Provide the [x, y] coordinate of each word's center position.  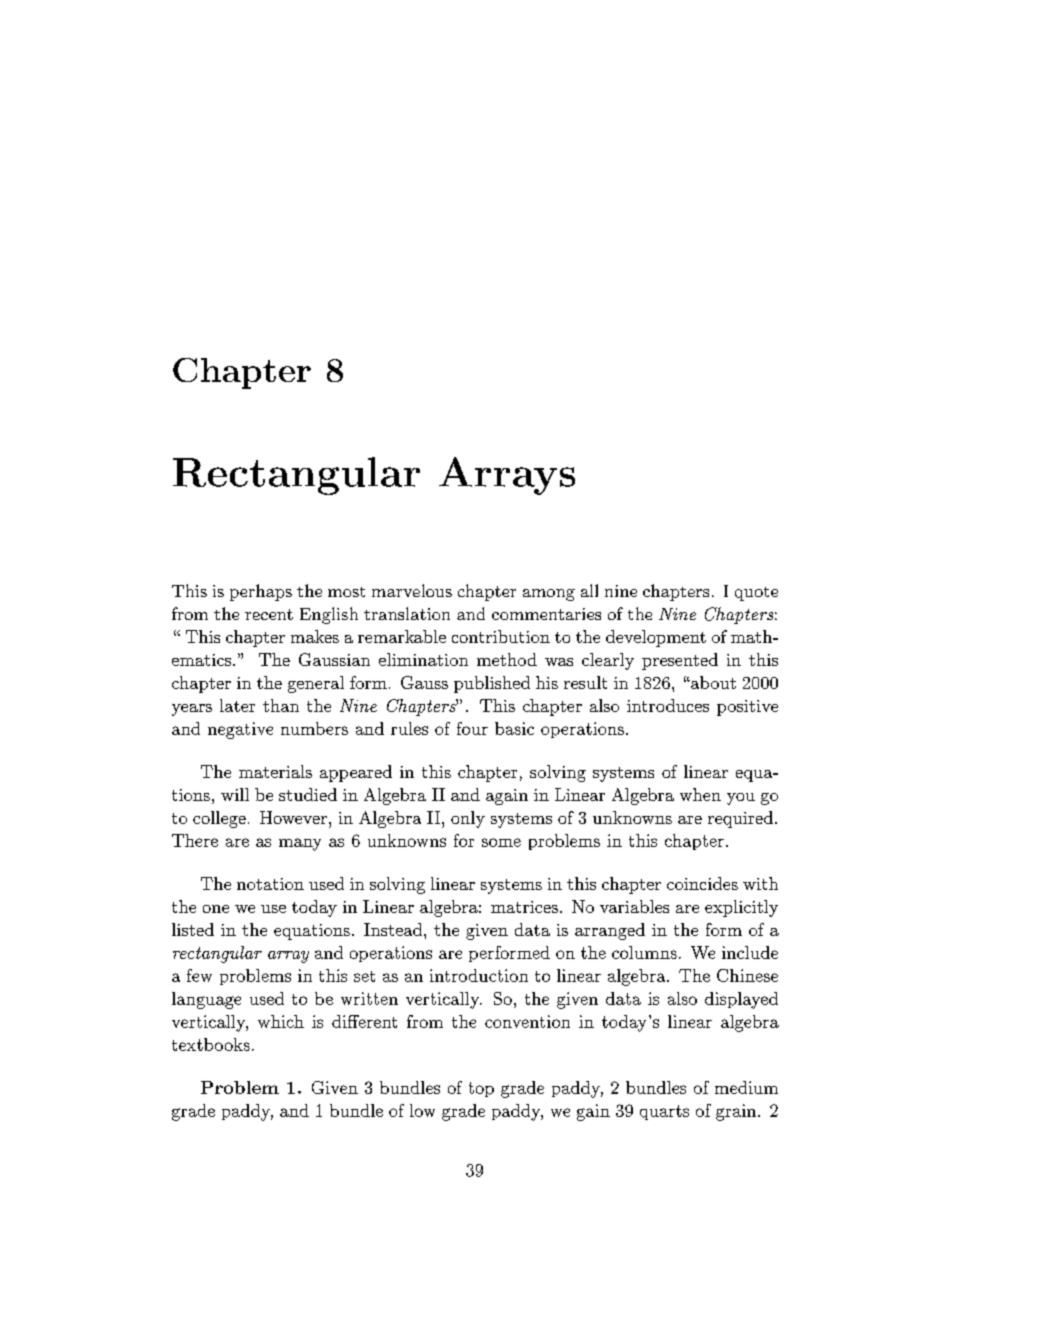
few [199, 975]
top [481, 1089]
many [300, 844]
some [501, 842]
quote [756, 594]
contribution [501, 636]
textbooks [211, 1044]
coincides [702, 883]
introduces [668, 705]
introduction [479, 975]
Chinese [747, 975]
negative [240, 730]
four [472, 728]
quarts [664, 1112]
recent [269, 614]
